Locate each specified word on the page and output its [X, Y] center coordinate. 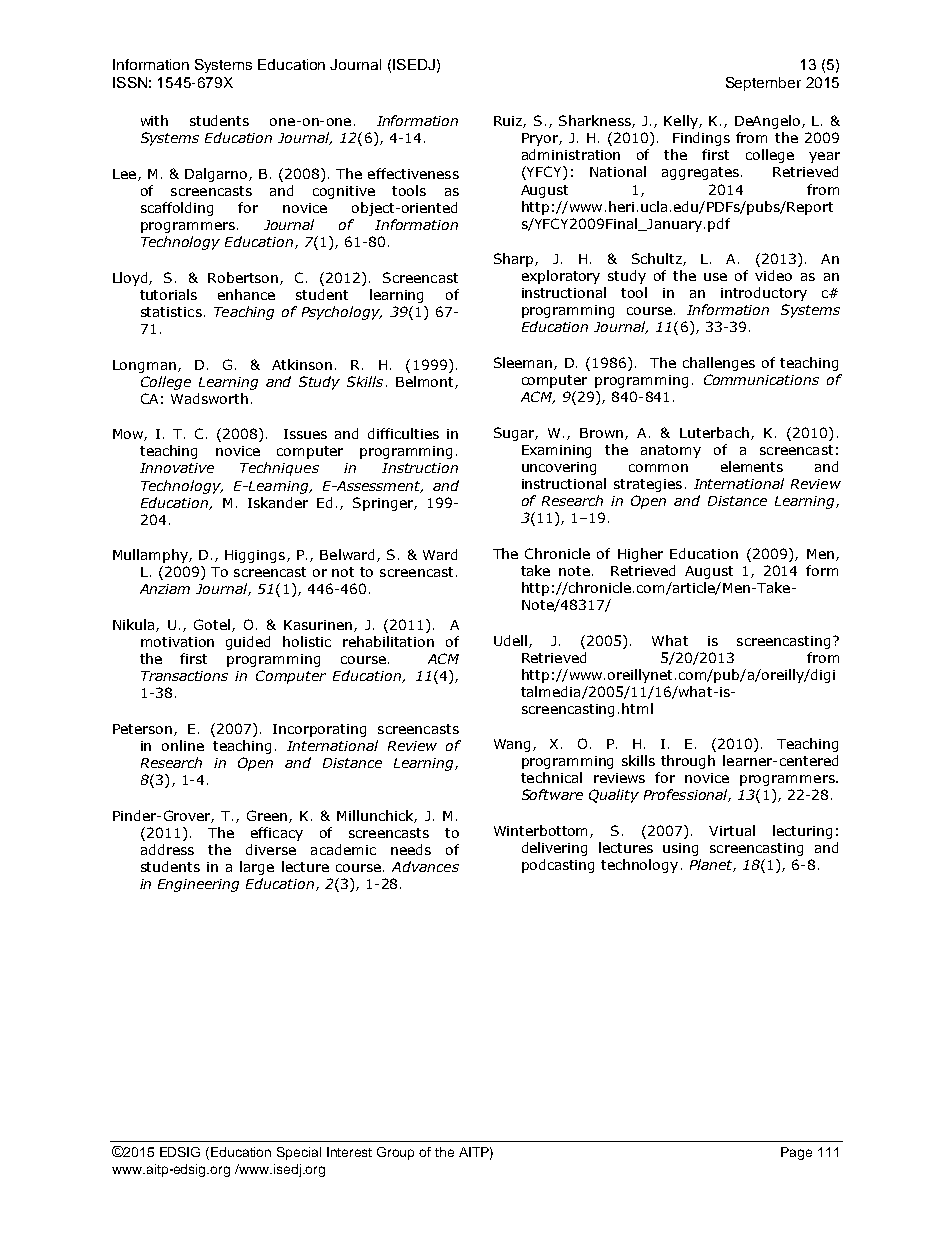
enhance [246, 294]
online [183, 745]
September [763, 84]
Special [299, 1153]
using [680, 849]
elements [752, 466]
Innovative [177, 468]
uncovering [559, 468]
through [688, 762]
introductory [764, 294]
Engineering [198, 885]
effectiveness [413, 173]
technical [551, 777]
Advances [425, 866]
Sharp [515, 260]
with [154, 120]
